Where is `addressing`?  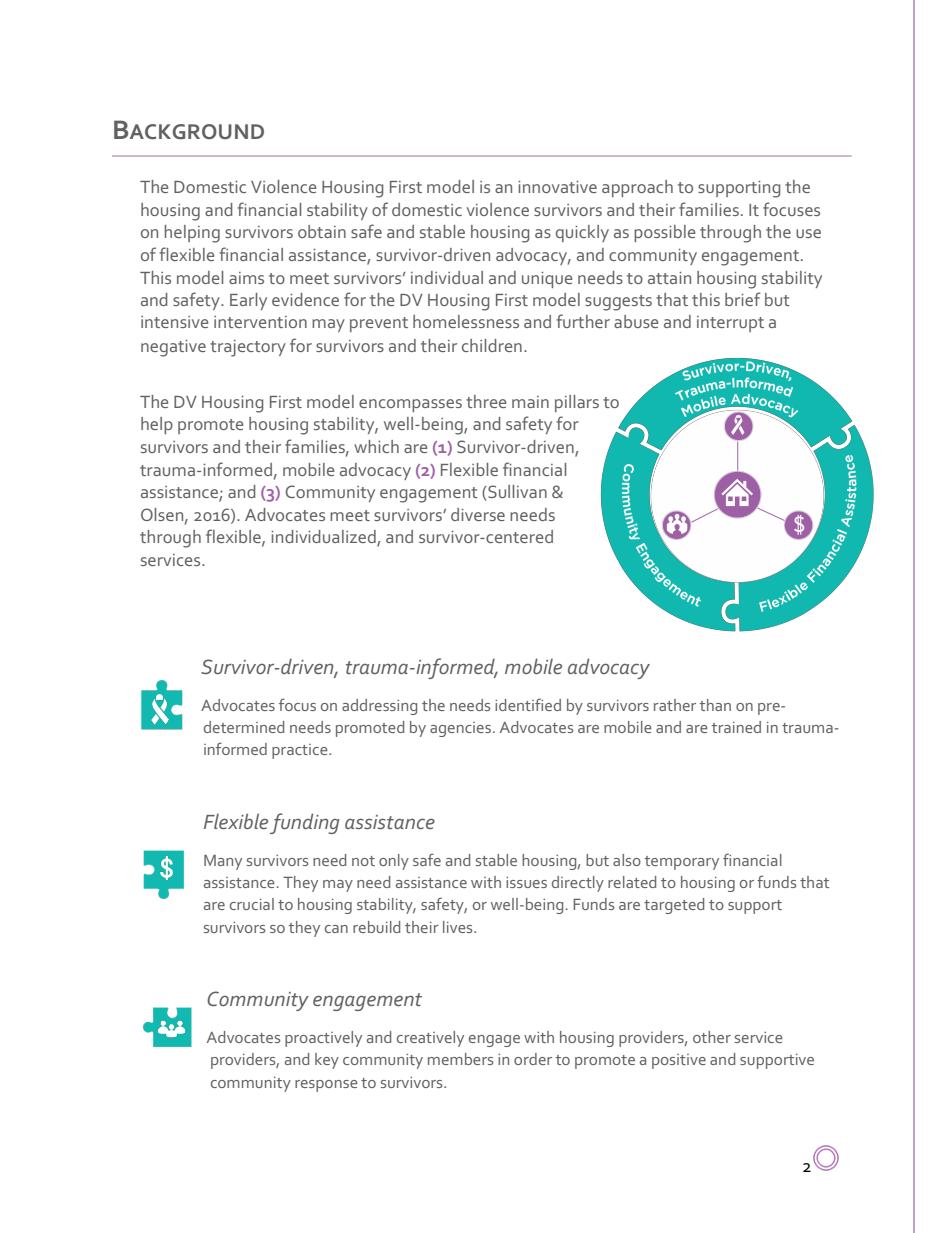 addressing is located at coordinates (379, 707).
